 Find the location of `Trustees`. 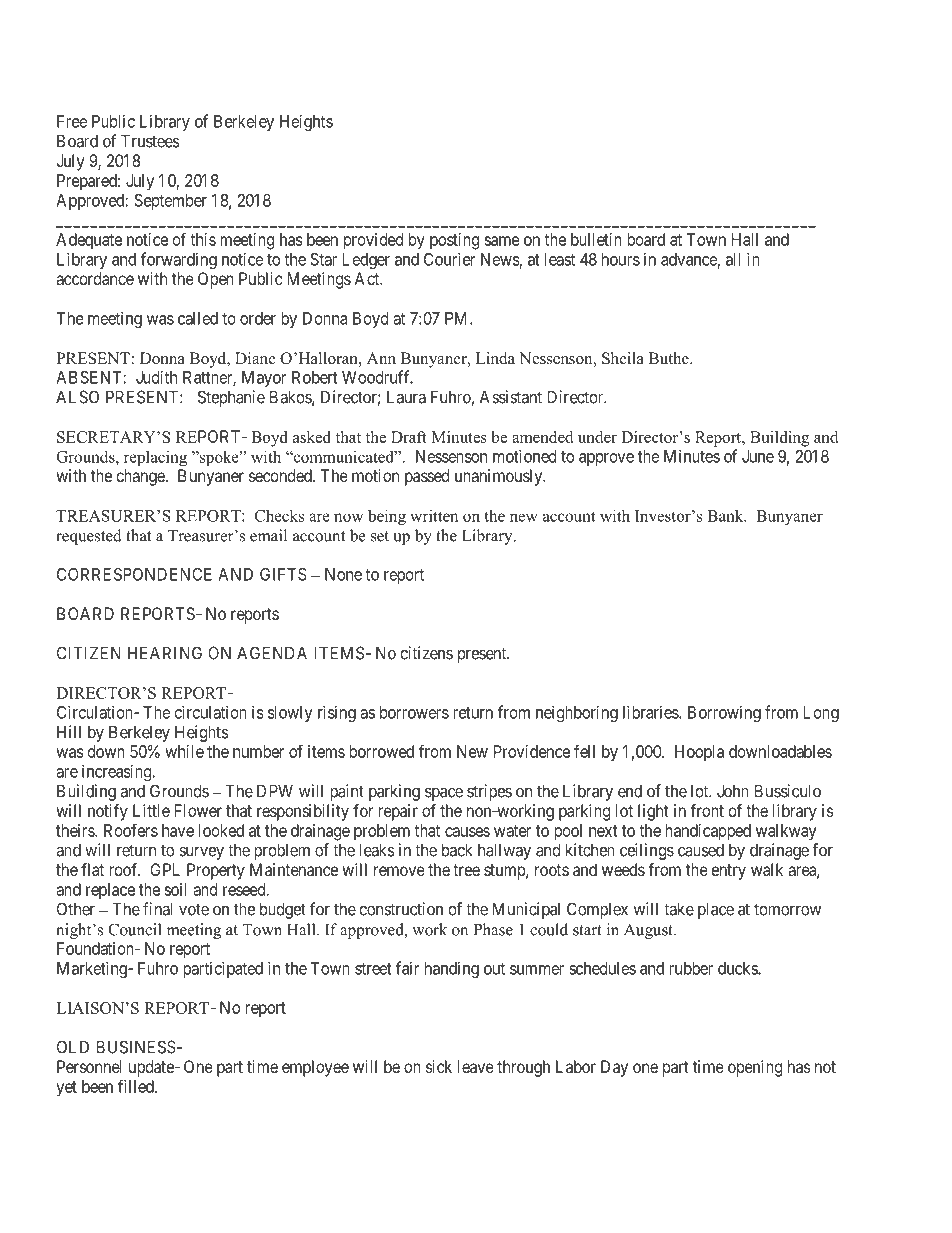

Trustees is located at coordinates (150, 141).
